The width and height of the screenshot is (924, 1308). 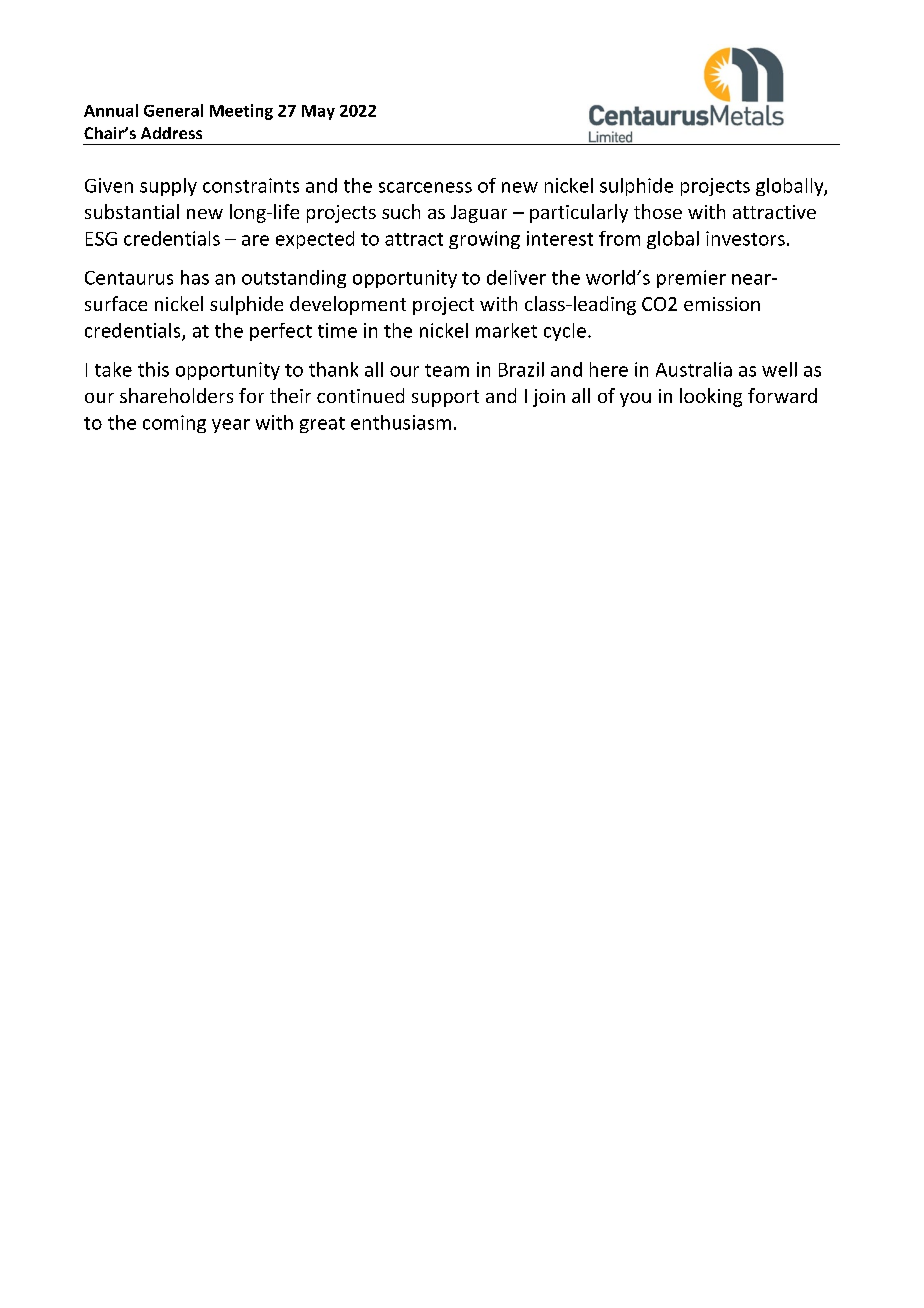 What do you see at coordinates (722, 304) in the screenshot?
I see `emission` at bounding box center [722, 304].
